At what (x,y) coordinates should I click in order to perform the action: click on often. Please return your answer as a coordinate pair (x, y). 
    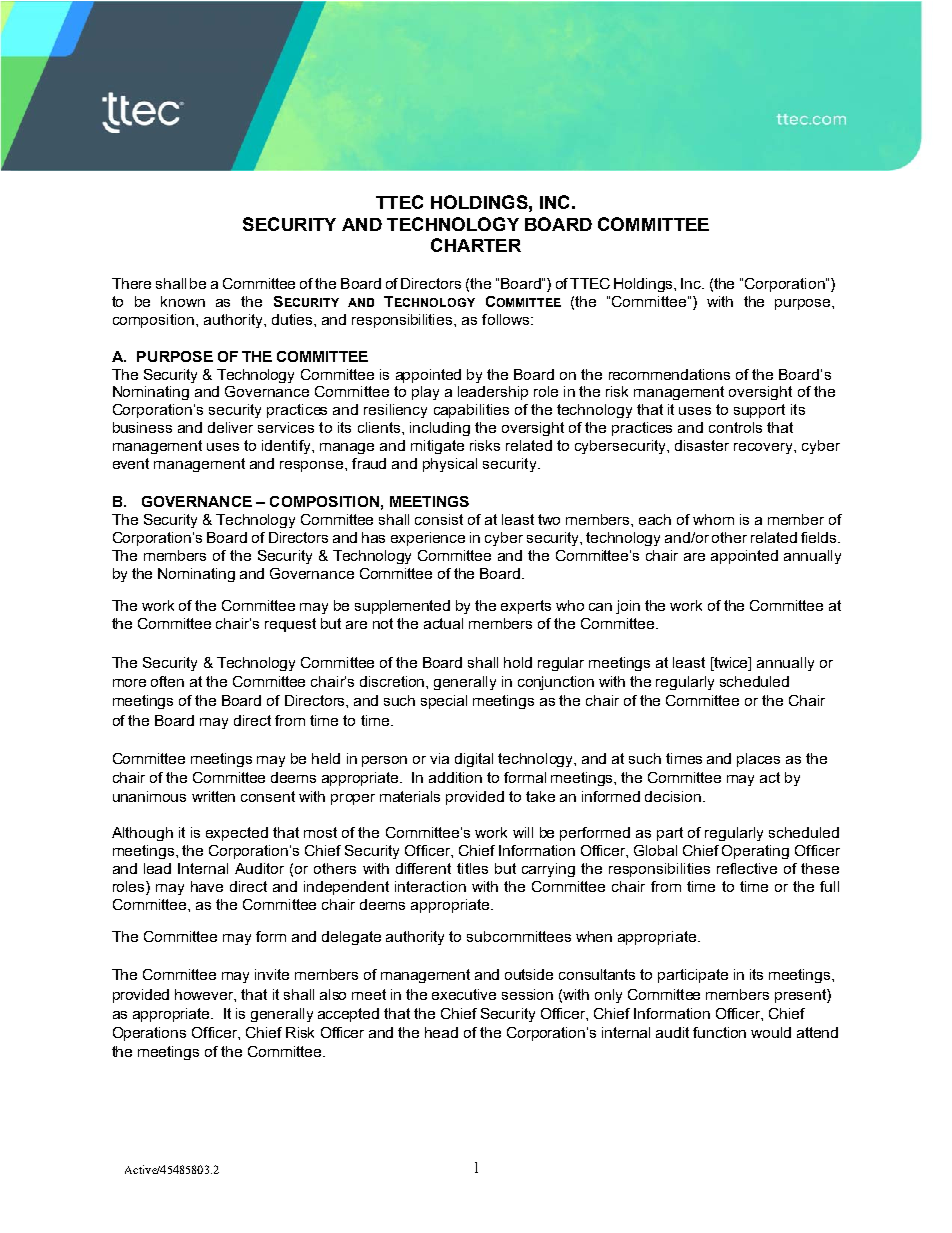
    Looking at the image, I should click on (167, 681).
